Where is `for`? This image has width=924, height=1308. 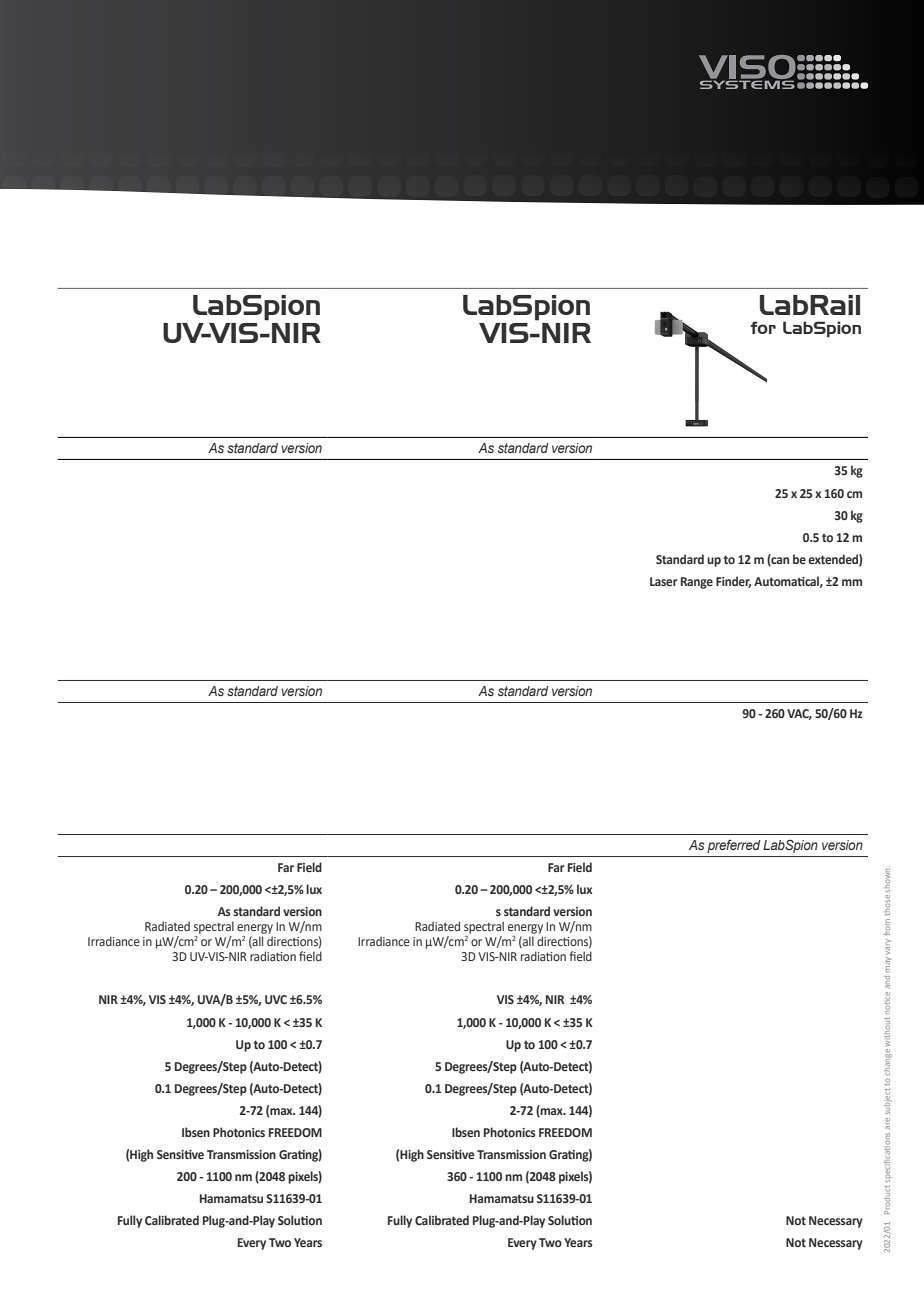
for is located at coordinates (763, 327).
